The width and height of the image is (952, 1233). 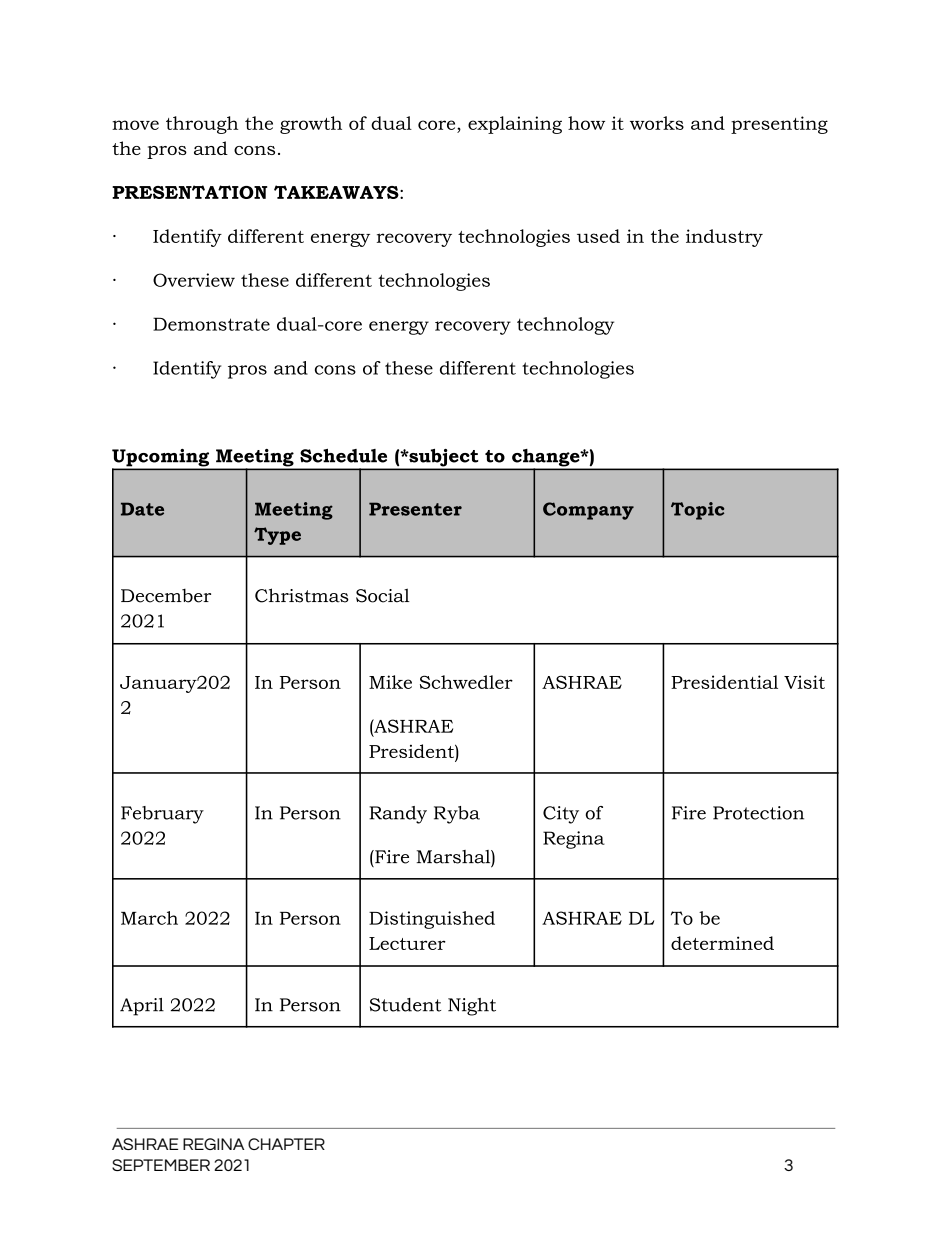 I want to click on Topic, so click(x=697, y=511).
